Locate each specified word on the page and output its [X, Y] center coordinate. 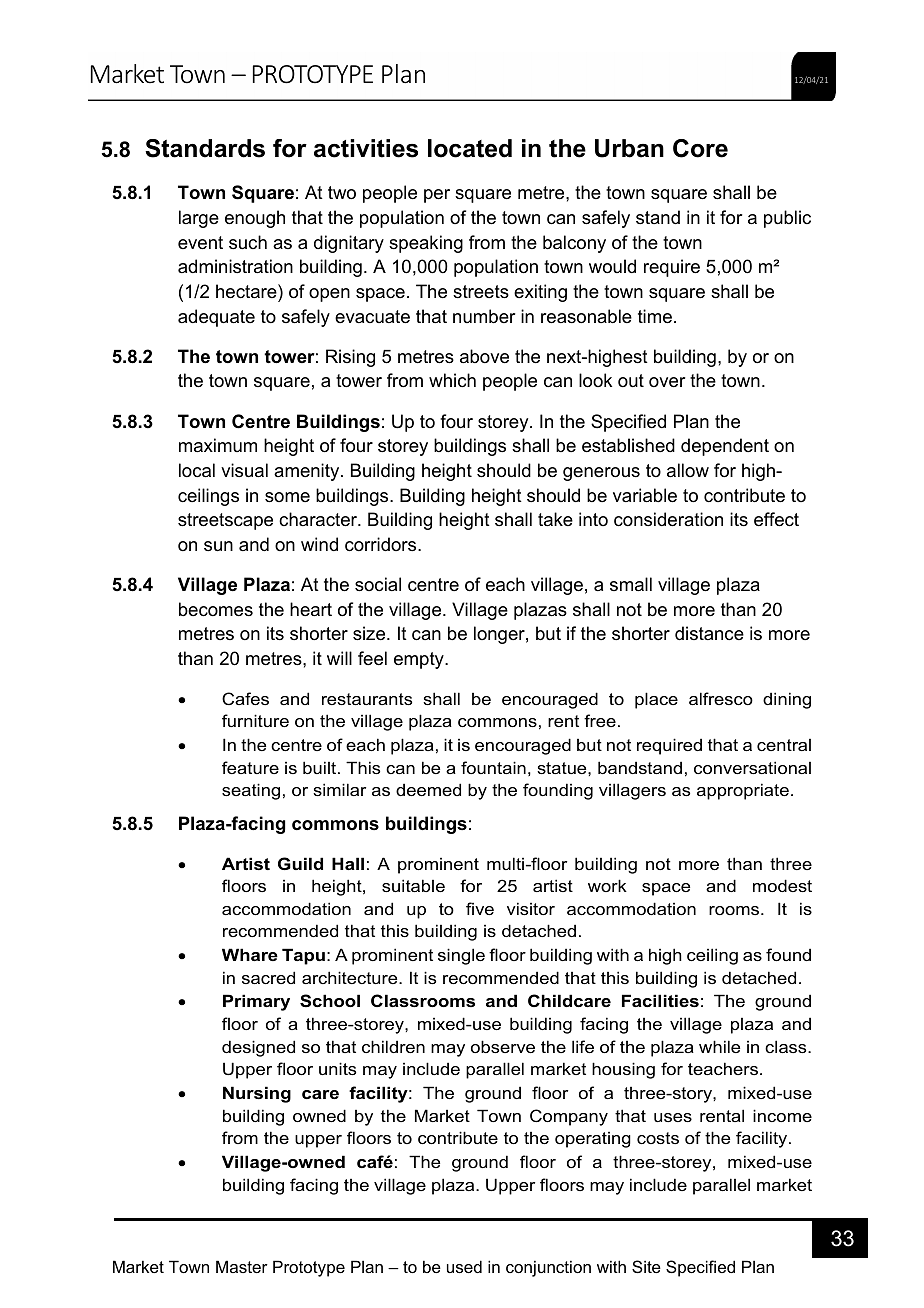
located [470, 148]
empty [420, 660]
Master [242, 1266]
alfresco [721, 698]
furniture [255, 720]
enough [255, 219]
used [464, 1266]
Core [700, 148]
